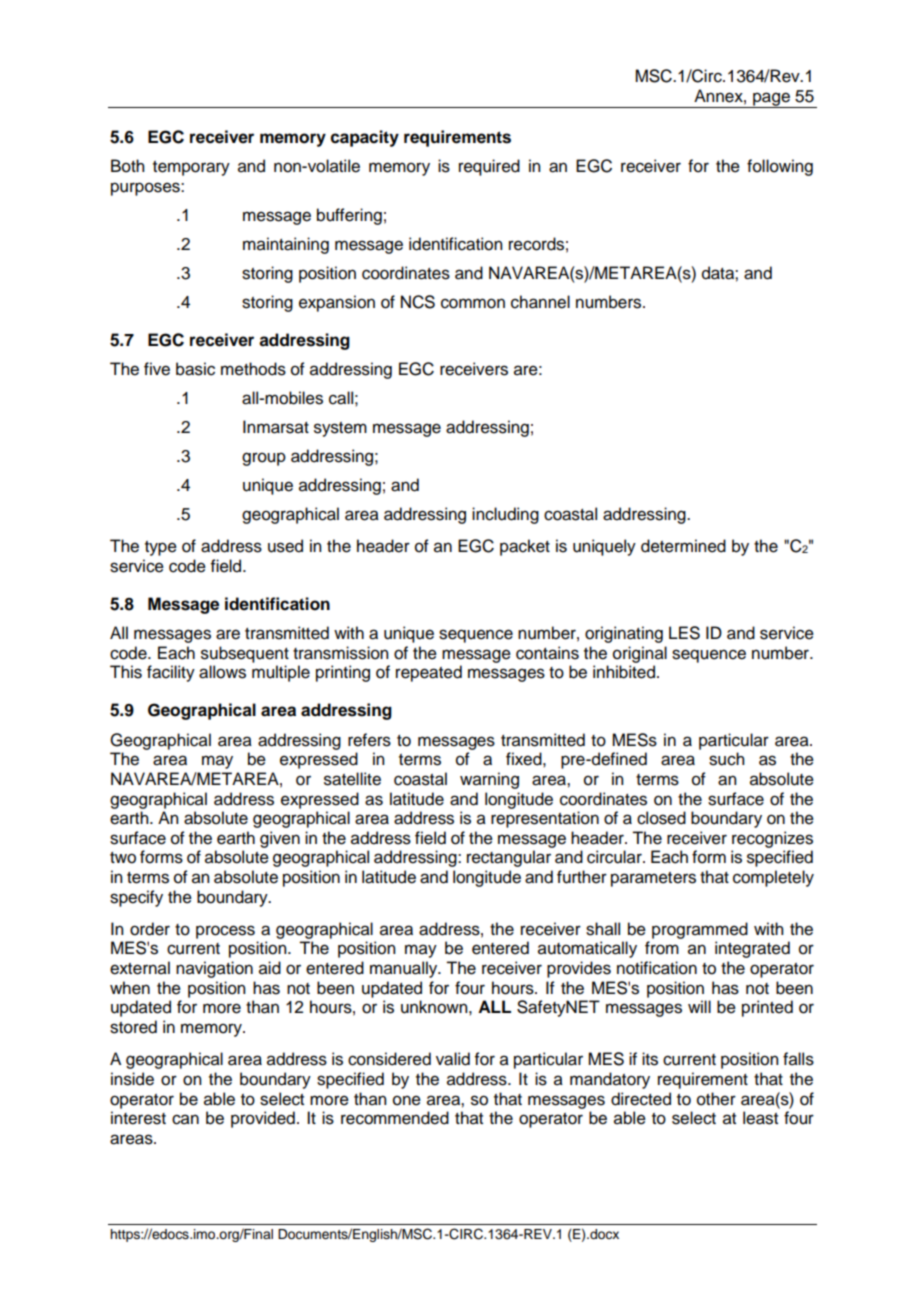 The height and width of the page is (1308, 924). What do you see at coordinates (489, 167) in the page?
I see `required` at bounding box center [489, 167].
